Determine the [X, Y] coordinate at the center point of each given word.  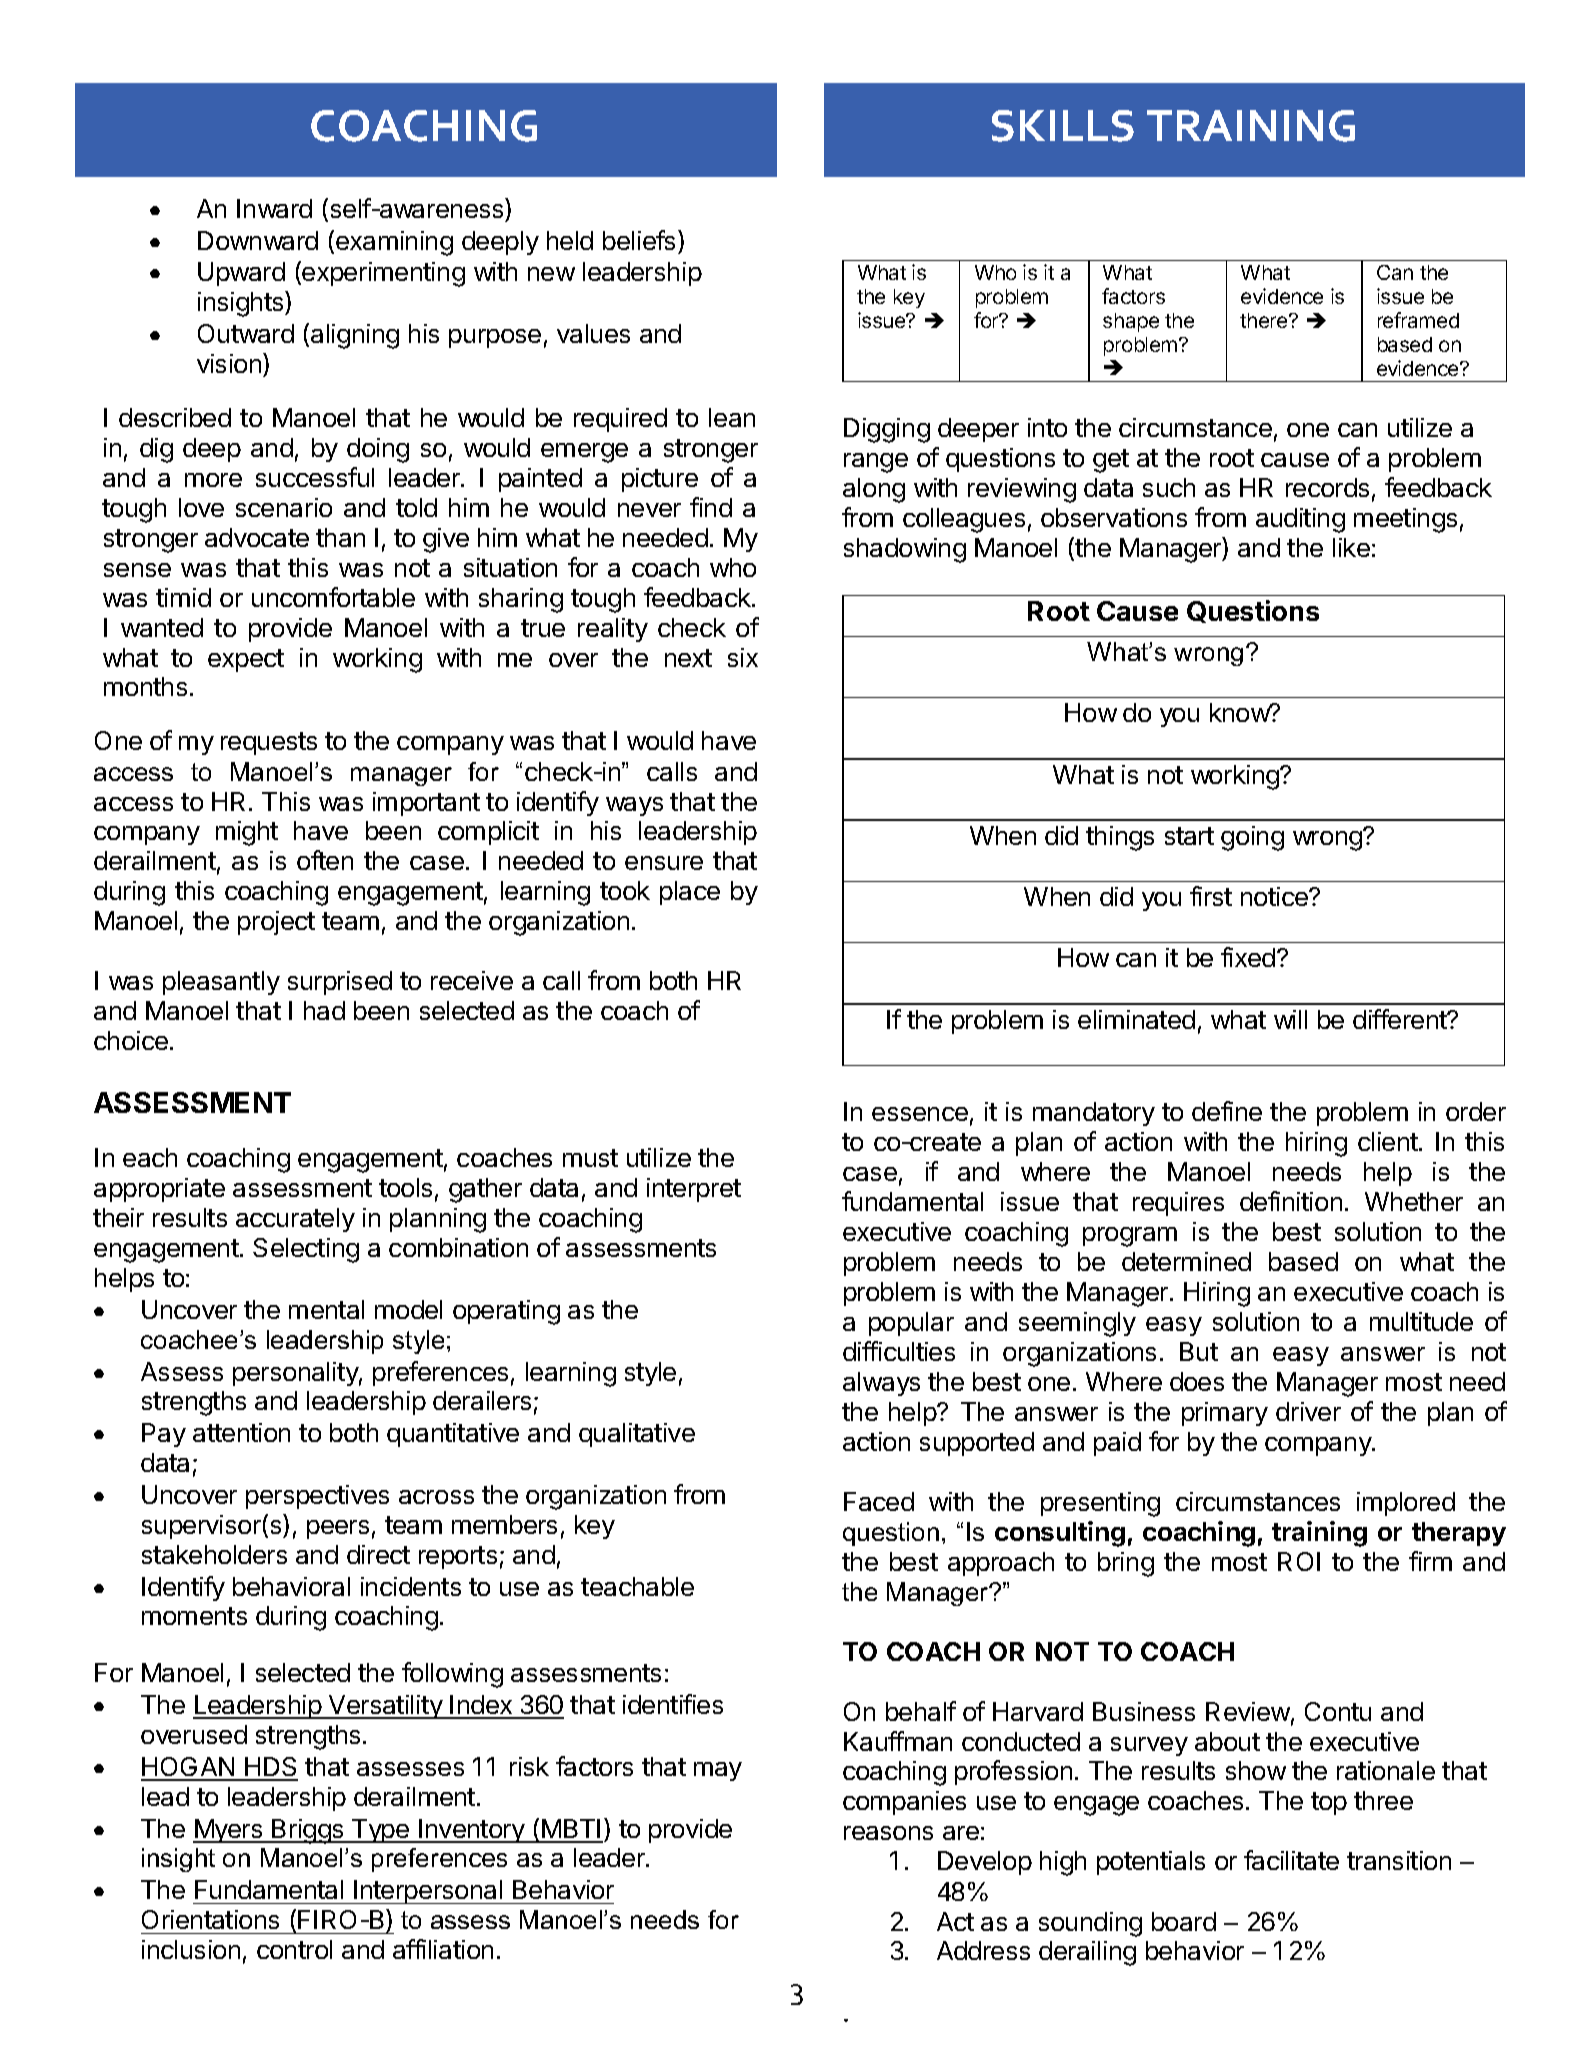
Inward [274, 208]
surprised [340, 983]
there [1265, 320]
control [294, 1949]
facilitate [1291, 1860]
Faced [879, 1501]
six [743, 657]
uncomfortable [333, 597]
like [1351, 547]
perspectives [317, 1497]
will [1290, 1019]
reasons [888, 1833]
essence [920, 1114]
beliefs [639, 240]
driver [1308, 1411]
